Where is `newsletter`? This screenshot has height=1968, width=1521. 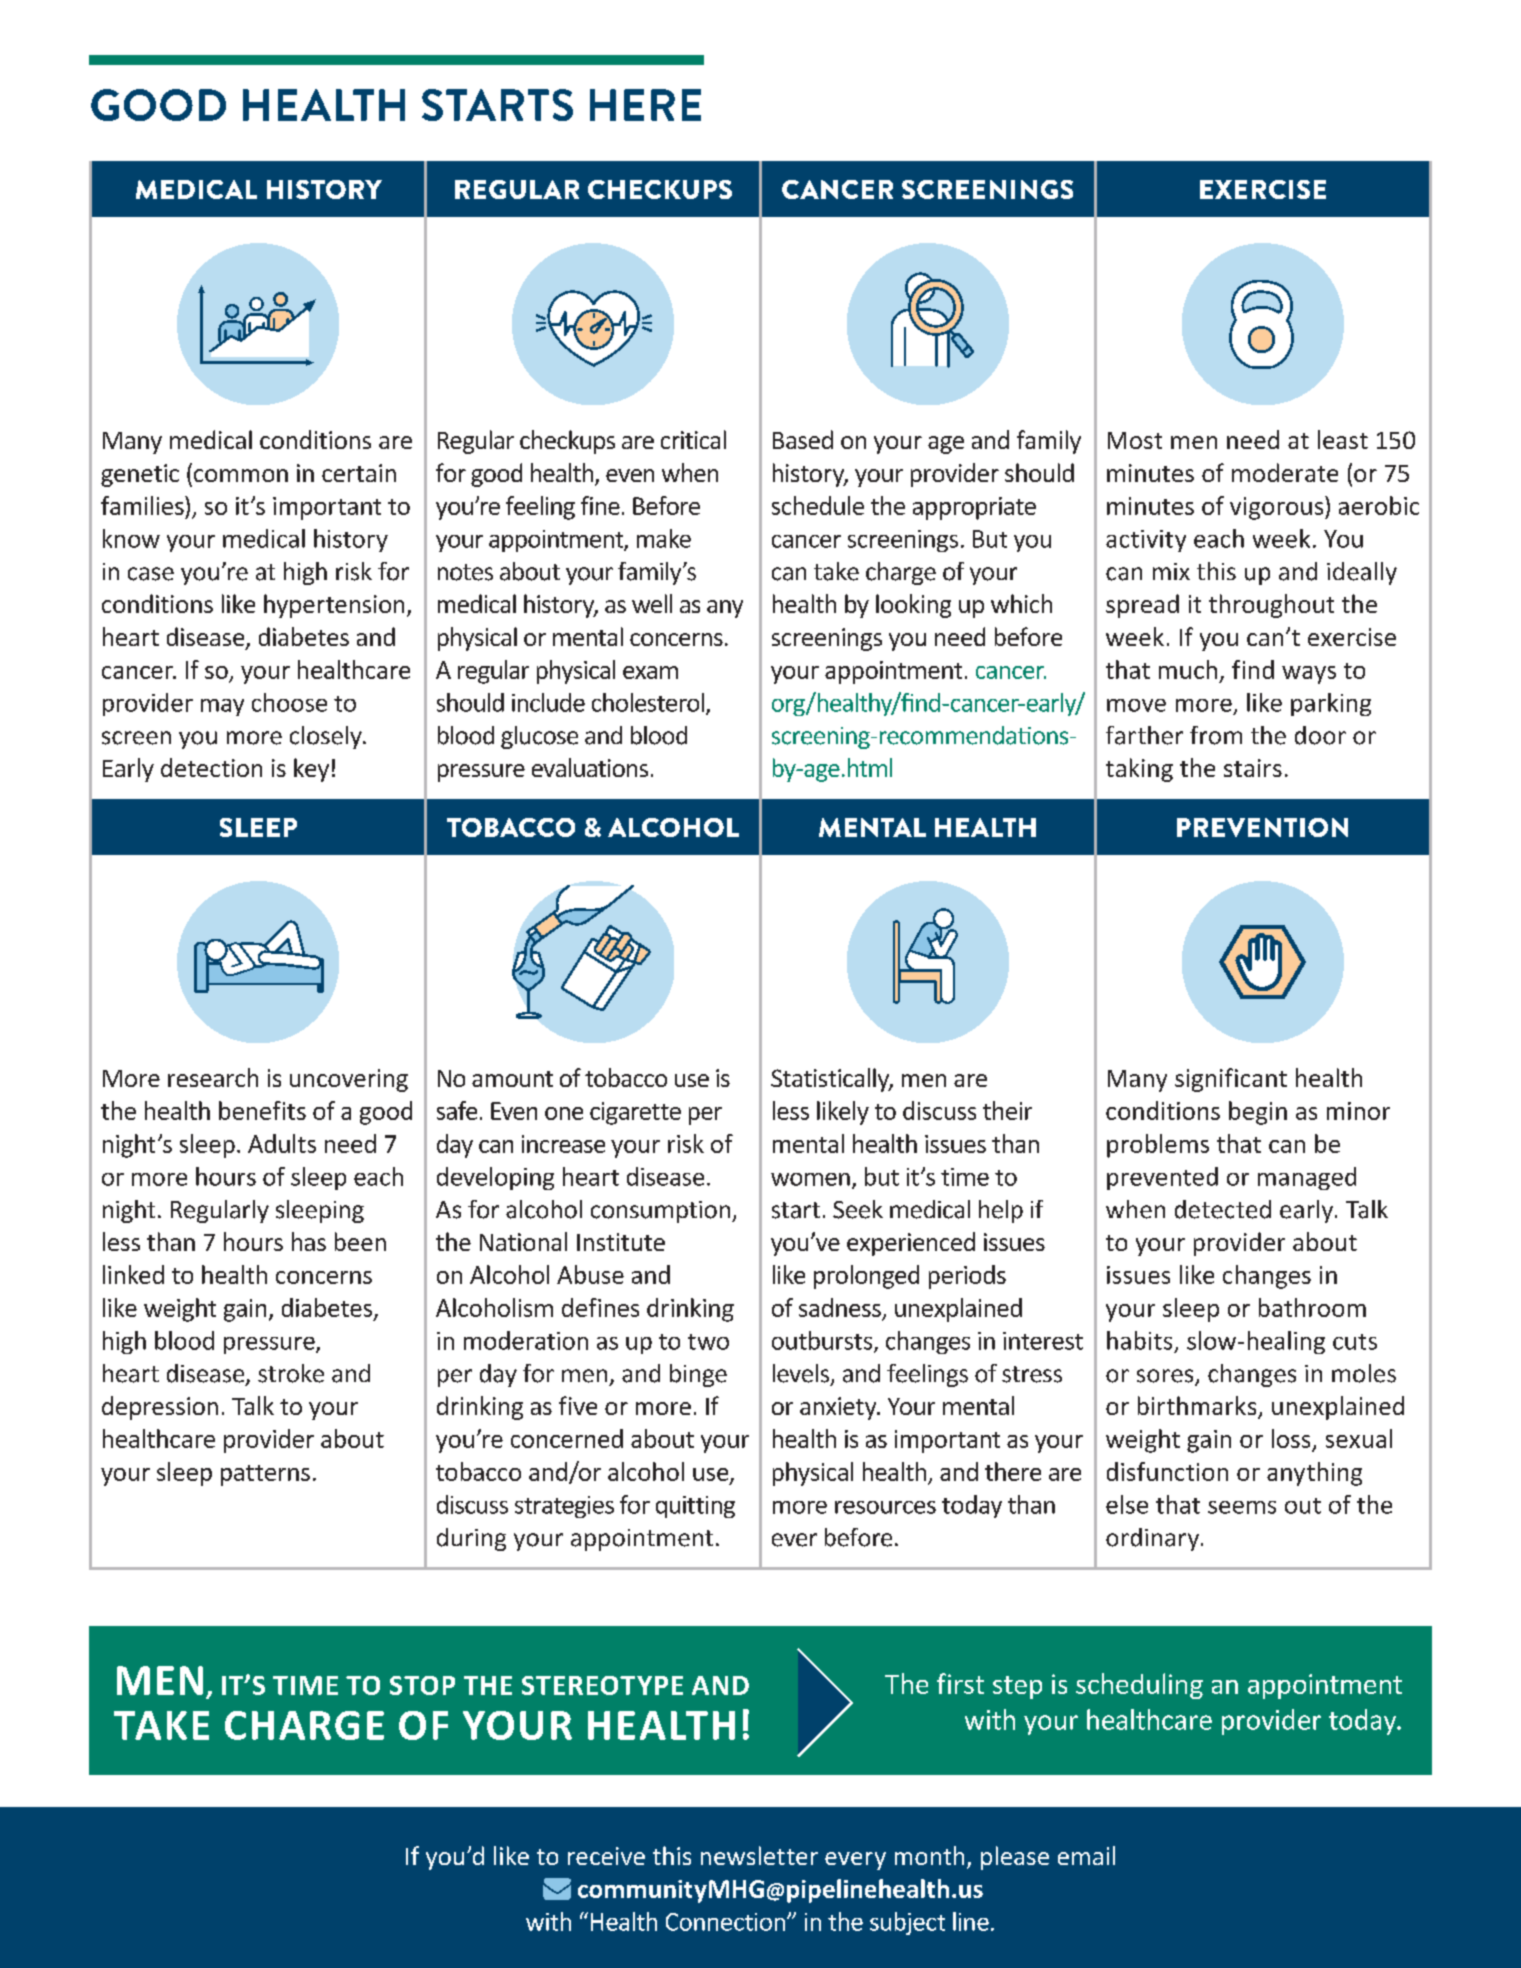
newsletter is located at coordinates (759, 1855).
